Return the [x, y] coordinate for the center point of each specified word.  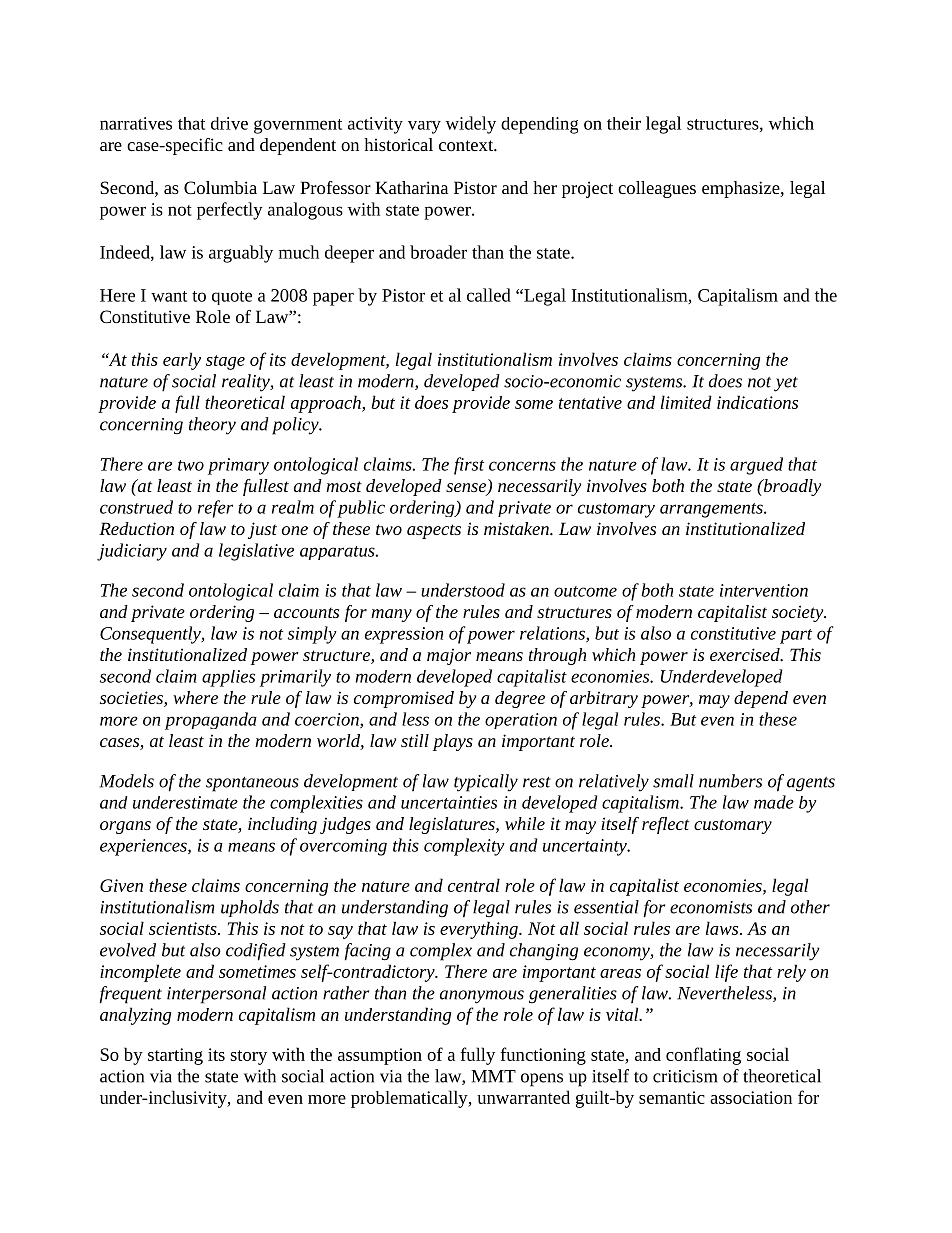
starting [175, 1056]
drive [229, 123]
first [469, 466]
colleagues [657, 189]
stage [225, 362]
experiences [144, 847]
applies [228, 678]
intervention [764, 590]
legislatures [453, 825]
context [467, 145]
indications [757, 402]
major [449, 656]
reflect [665, 825]
